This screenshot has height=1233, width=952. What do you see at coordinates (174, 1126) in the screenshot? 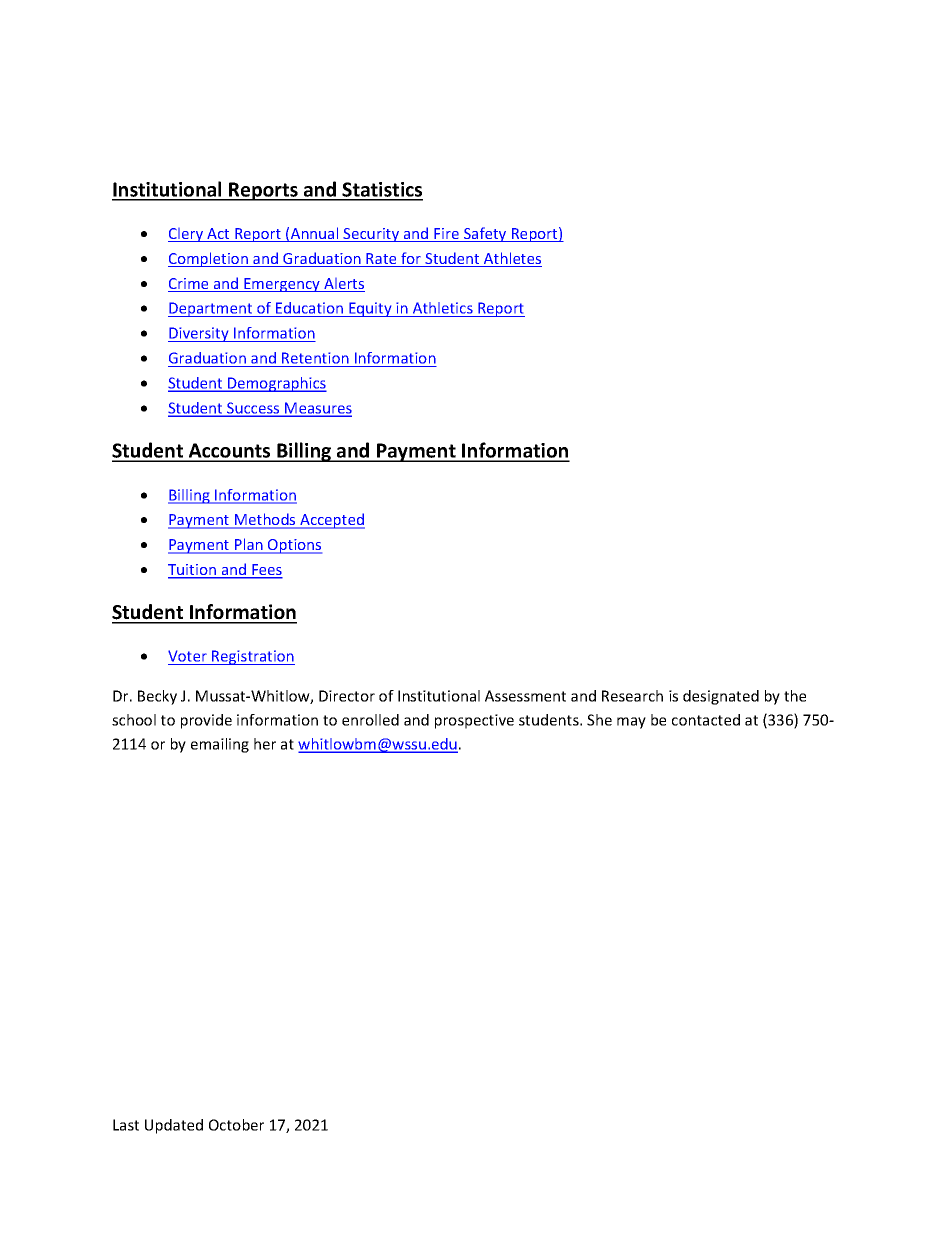
I see `Updated` at bounding box center [174, 1126].
